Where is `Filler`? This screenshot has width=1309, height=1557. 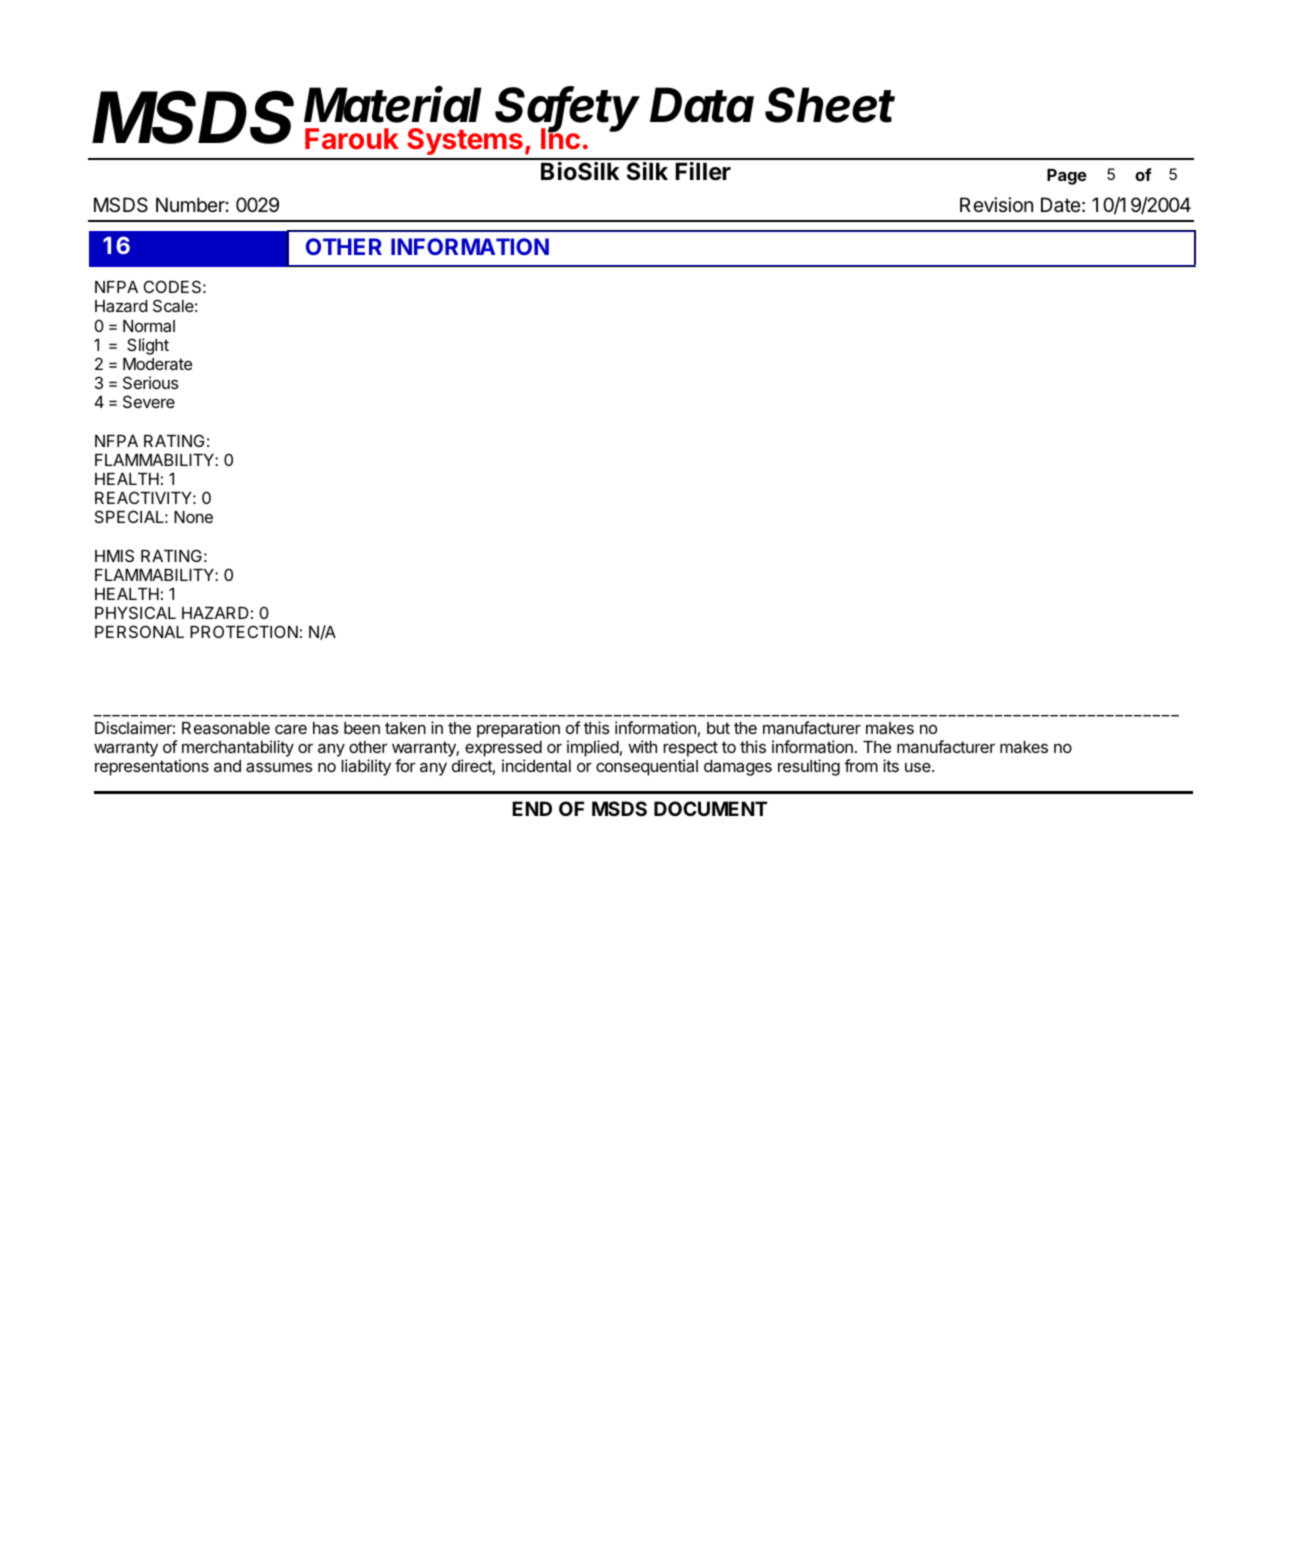
Filler is located at coordinates (703, 171).
